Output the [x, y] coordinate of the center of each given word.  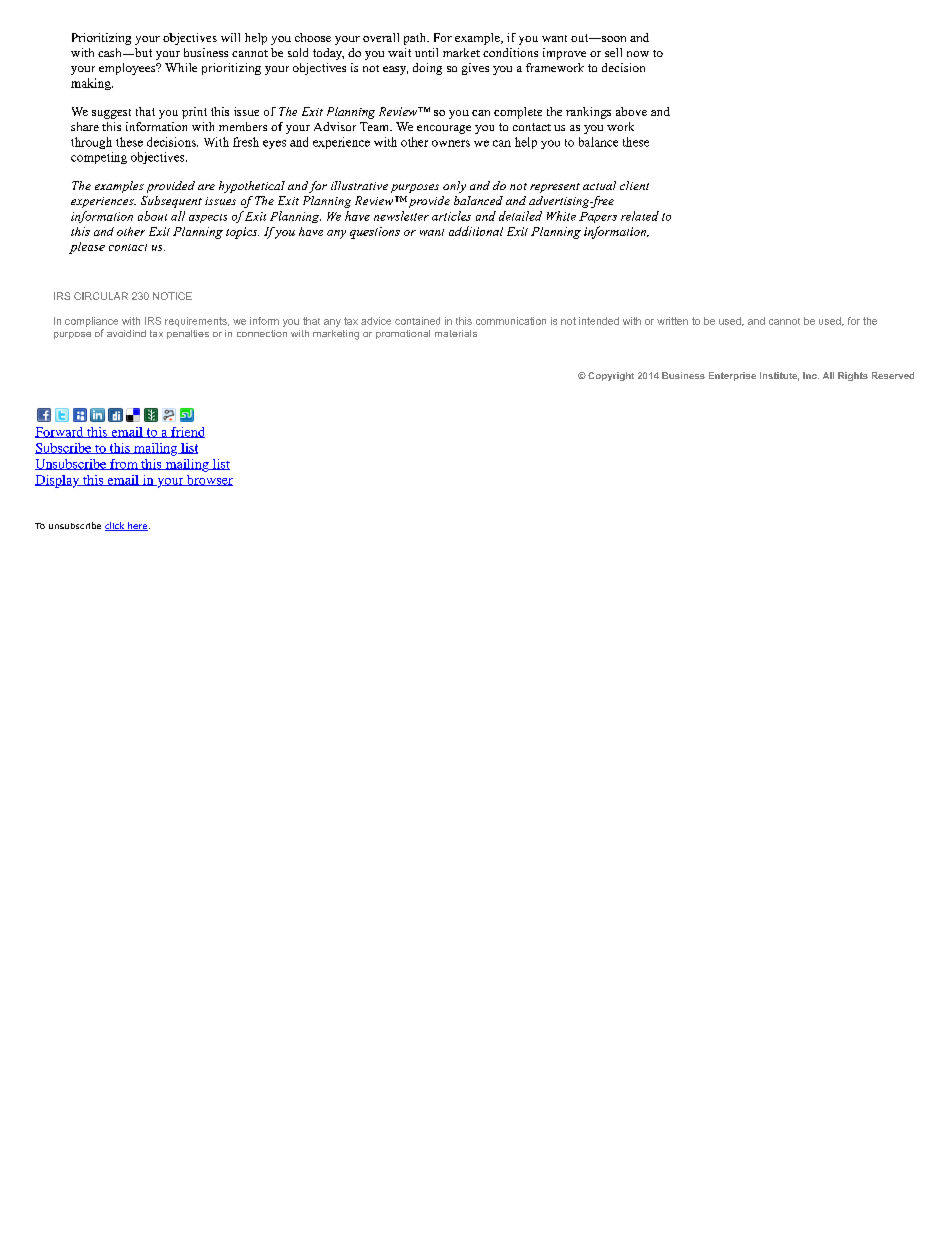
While [181, 67]
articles [451, 216]
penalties [188, 334]
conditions [510, 52]
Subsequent [171, 202]
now [638, 54]
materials [456, 333]
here [138, 526]
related [640, 216]
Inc [811, 375]
